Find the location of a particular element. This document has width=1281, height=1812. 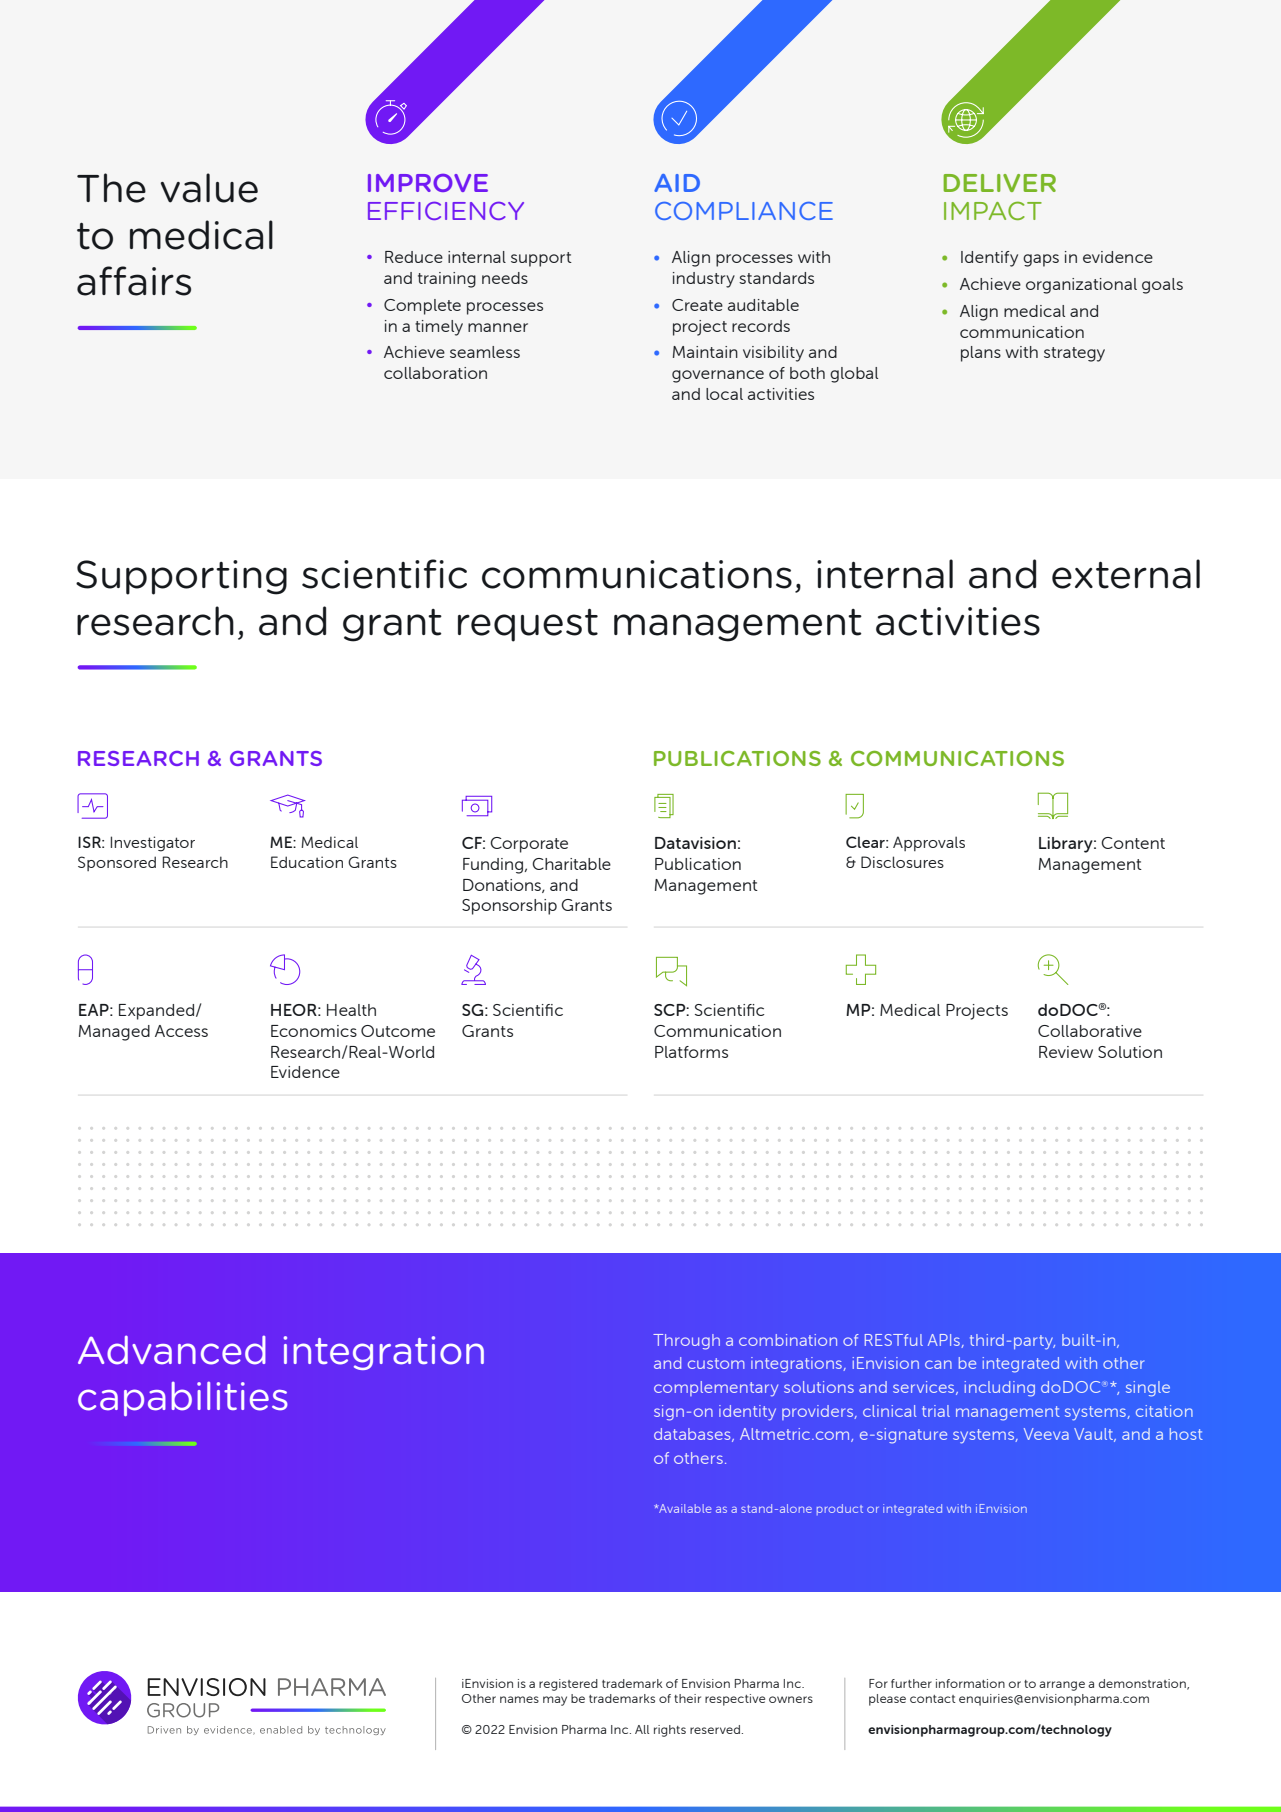

Collaborative is located at coordinates (1090, 1031).
